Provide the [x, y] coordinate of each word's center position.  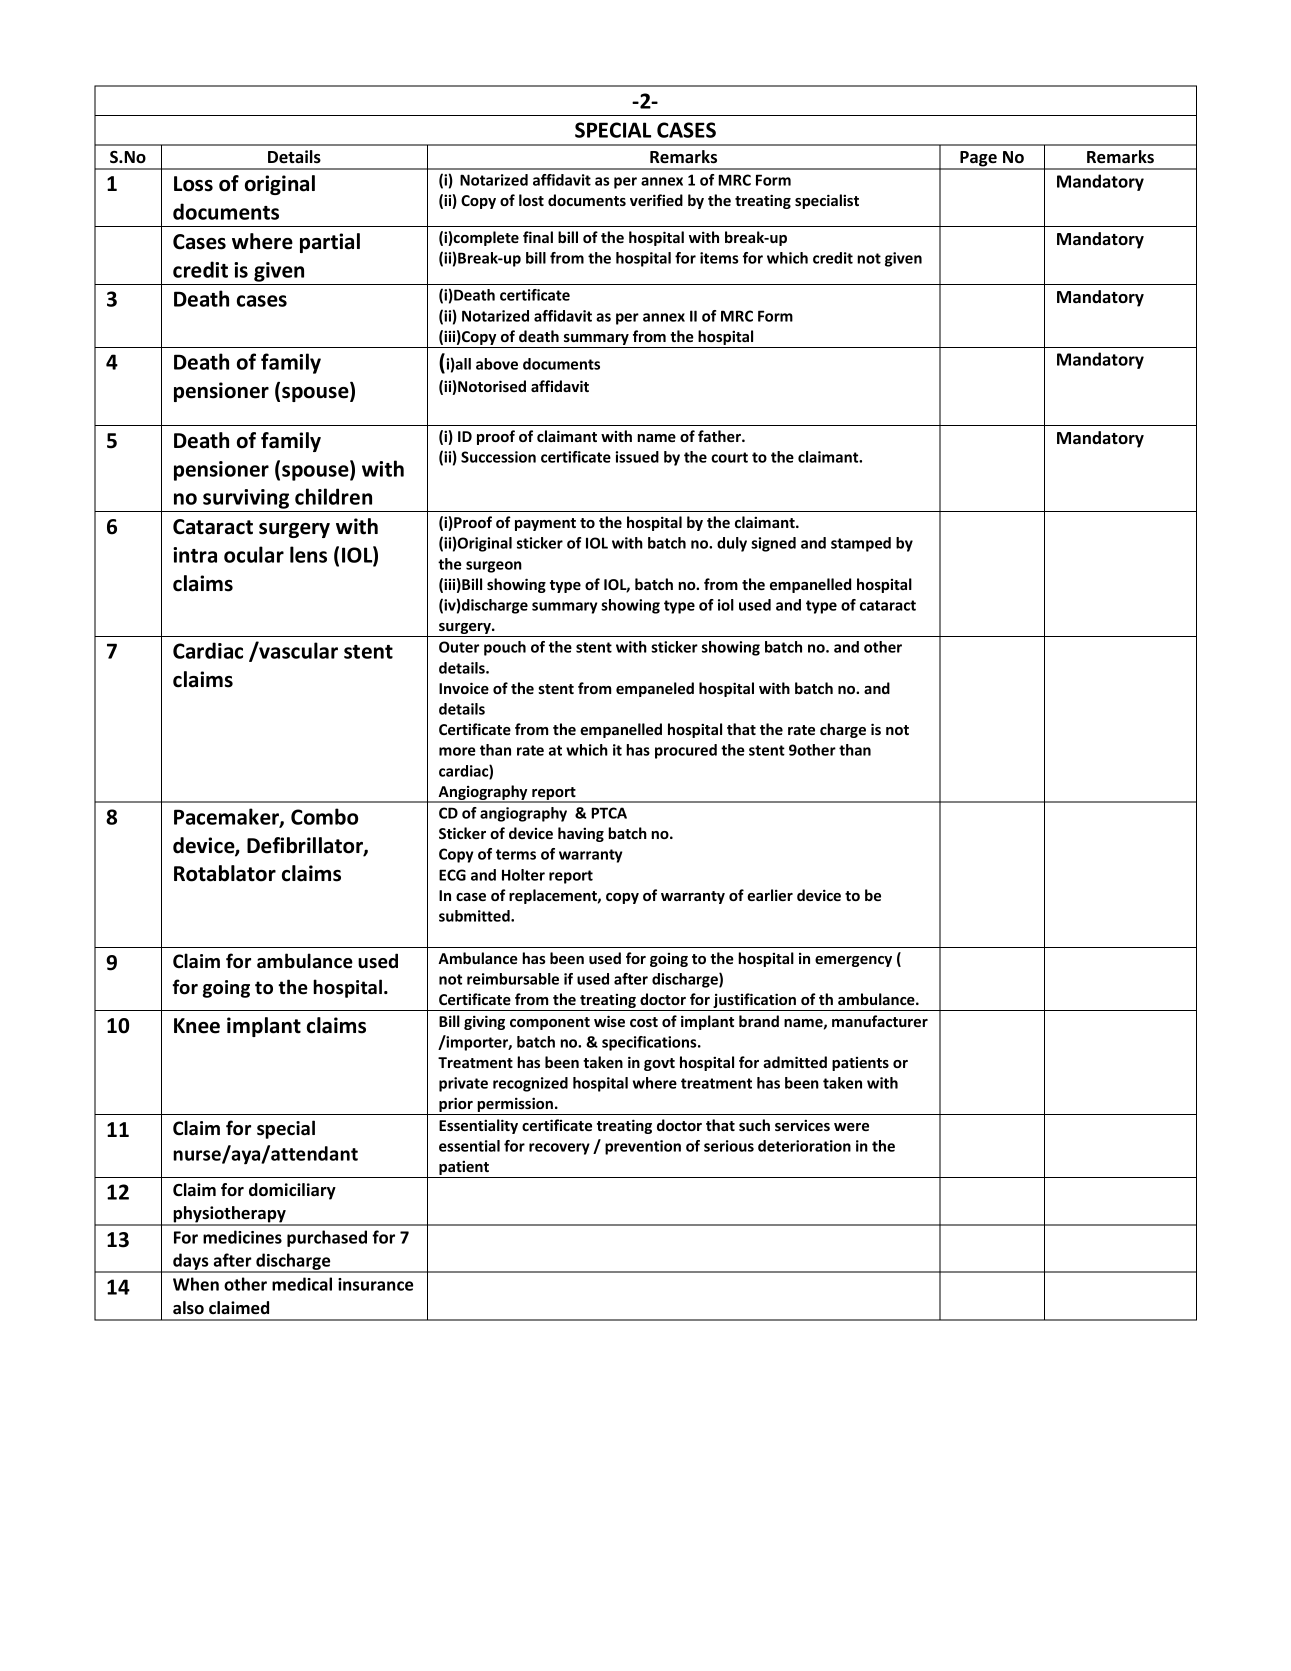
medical [302, 1284]
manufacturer [880, 1021]
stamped [861, 544]
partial [330, 243]
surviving [246, 499]
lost [531, 200]
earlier [770, 895]
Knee [197, 1026]
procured [686, 751]
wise [609, 1021]
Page [978, 160]
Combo [324, 816]
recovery [559, 1149]
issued [637, 457]
